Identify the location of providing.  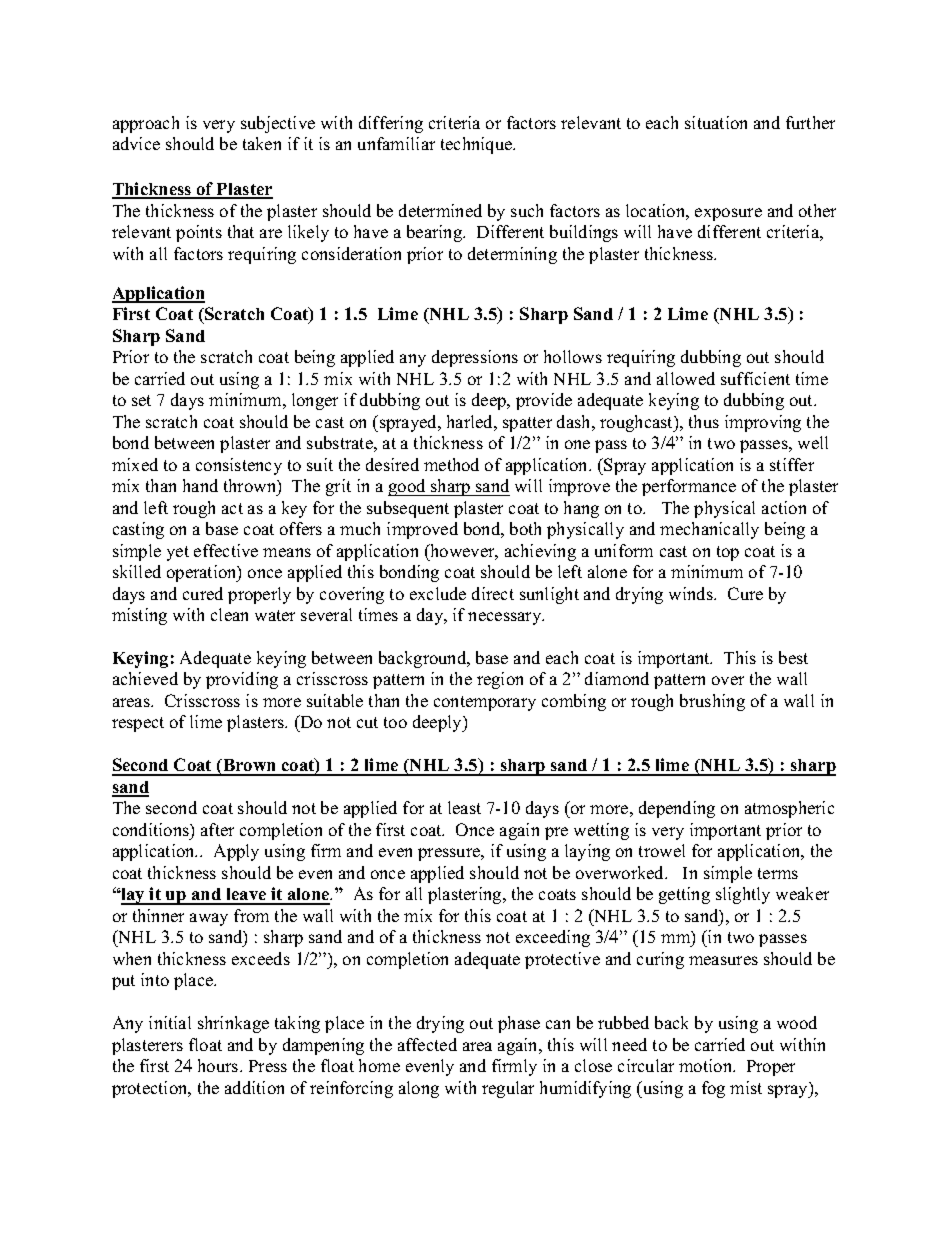
(242, 680).
